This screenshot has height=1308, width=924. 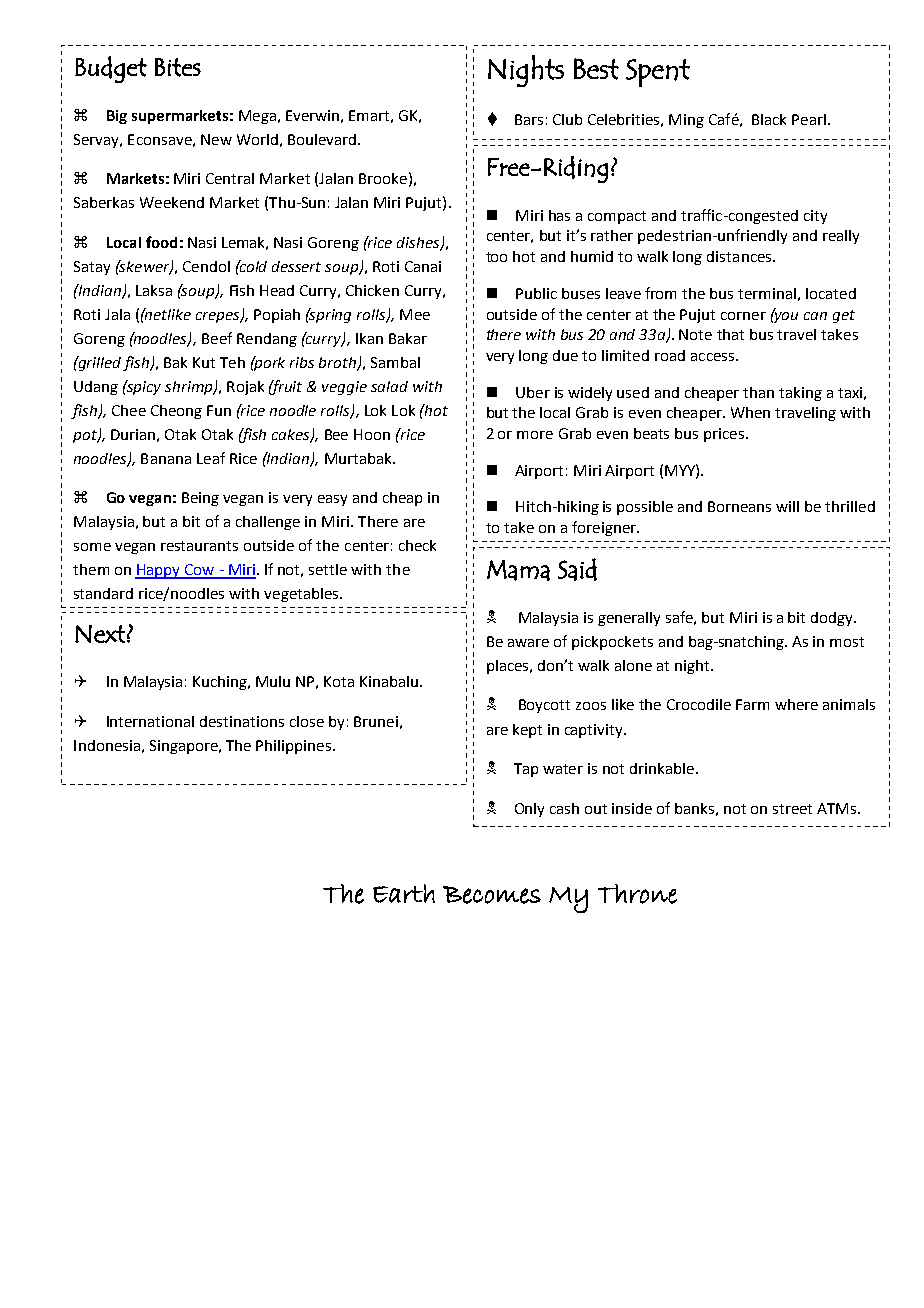 I want to click on Being, so click(x=200, y=499).
